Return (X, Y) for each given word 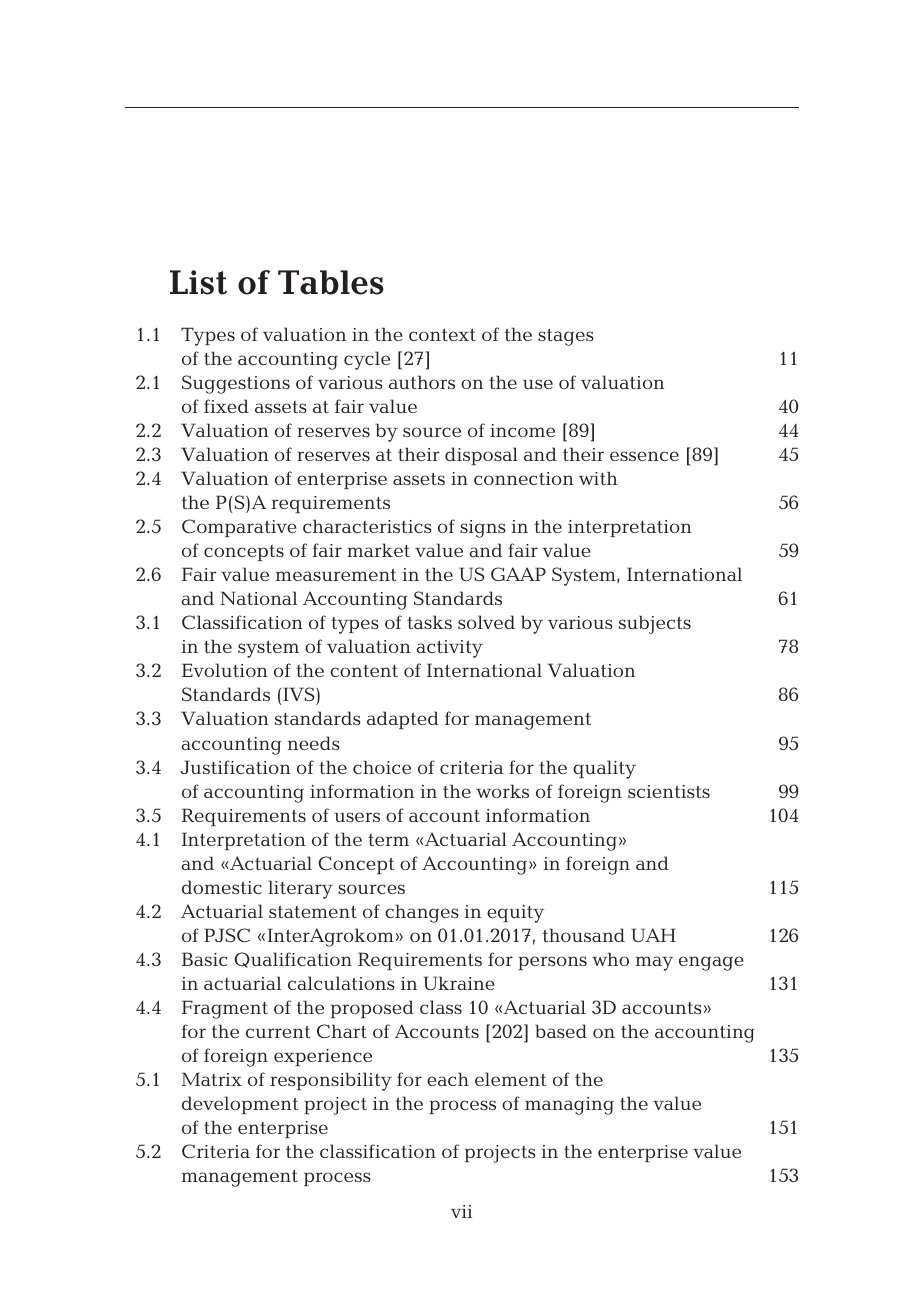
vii (461, 1211)
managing (569, 1106)
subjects (655, 625)
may (654, 963)
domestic (222, 887)
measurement (335, 575)
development (240, 1105)
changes (422, 913)
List (198, 282)
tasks (429, 622)
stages (566, 337)
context (442, 335)
